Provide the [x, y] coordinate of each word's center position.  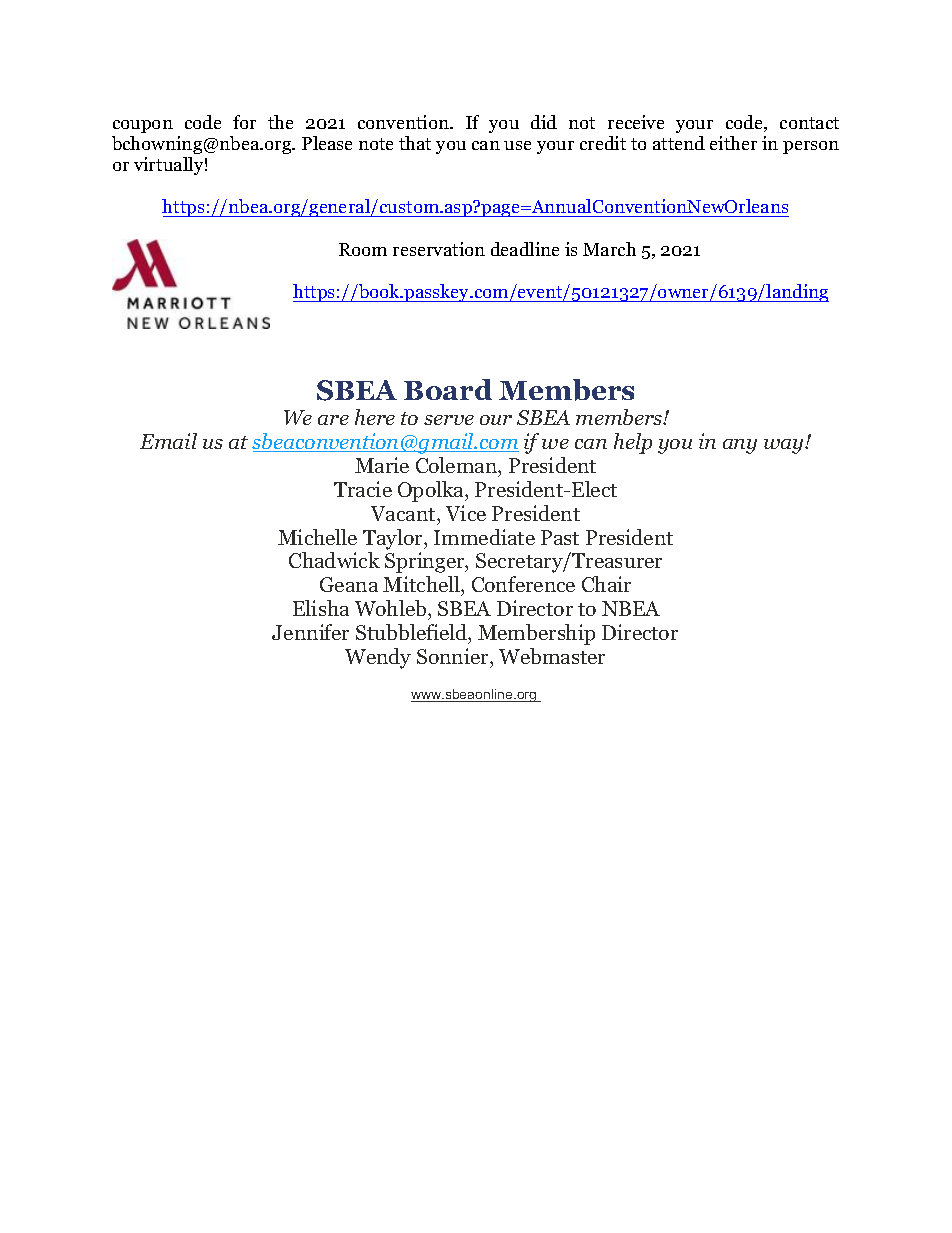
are [333, 420]
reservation [439, 249]
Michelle [317, 537]
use [517, 145]
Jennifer [310, 632]
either [733, 143]
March [609, 249]
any [740, 446]
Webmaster [552, 656]
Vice [466, 513]
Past [560, 537]
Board [448, 389]
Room [363, 249]
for [244, 122]
